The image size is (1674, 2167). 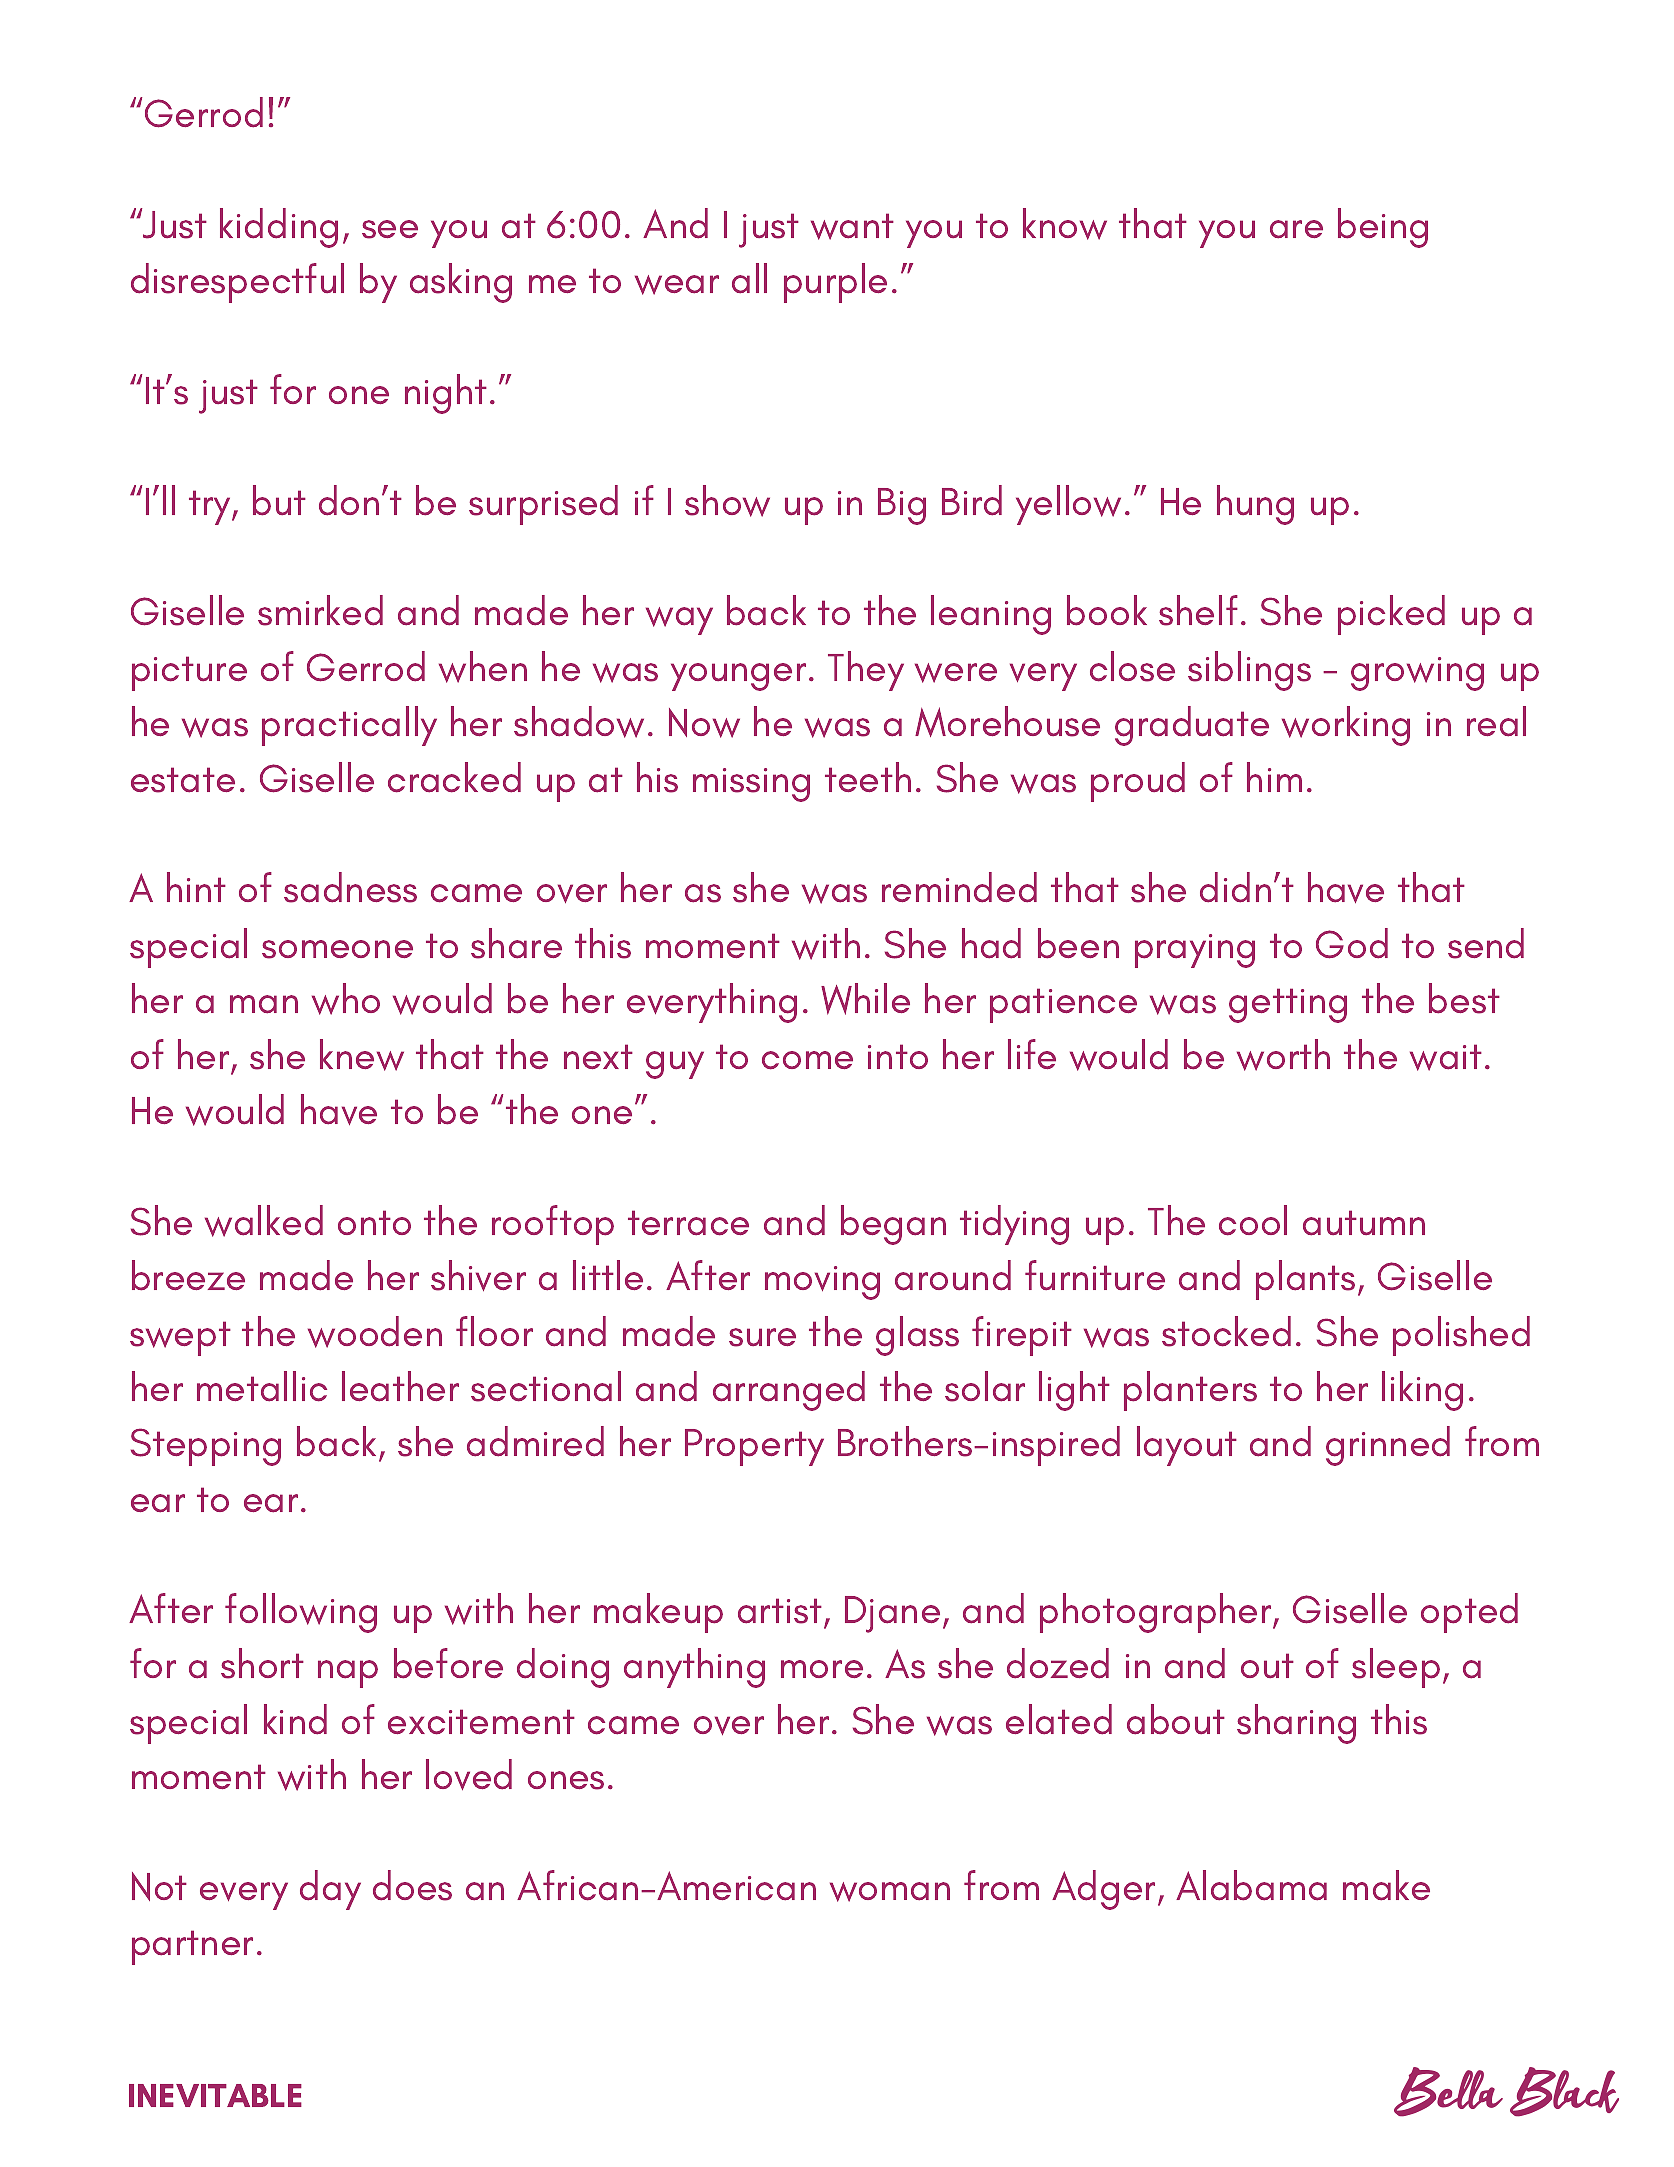 I want to click on purple, so click(x=835, y=283).
